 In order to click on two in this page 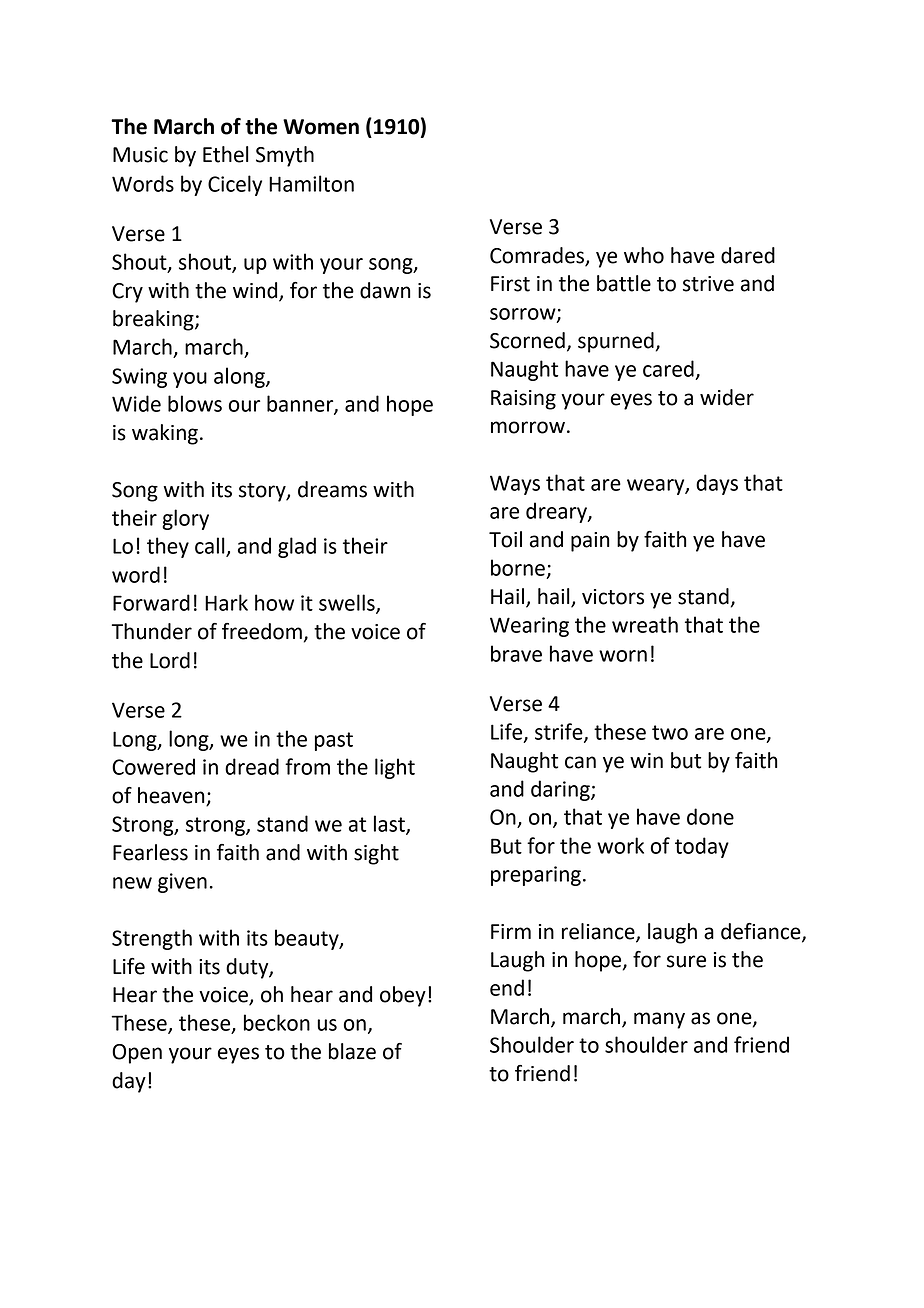, I will do `click(670, 732)`.
